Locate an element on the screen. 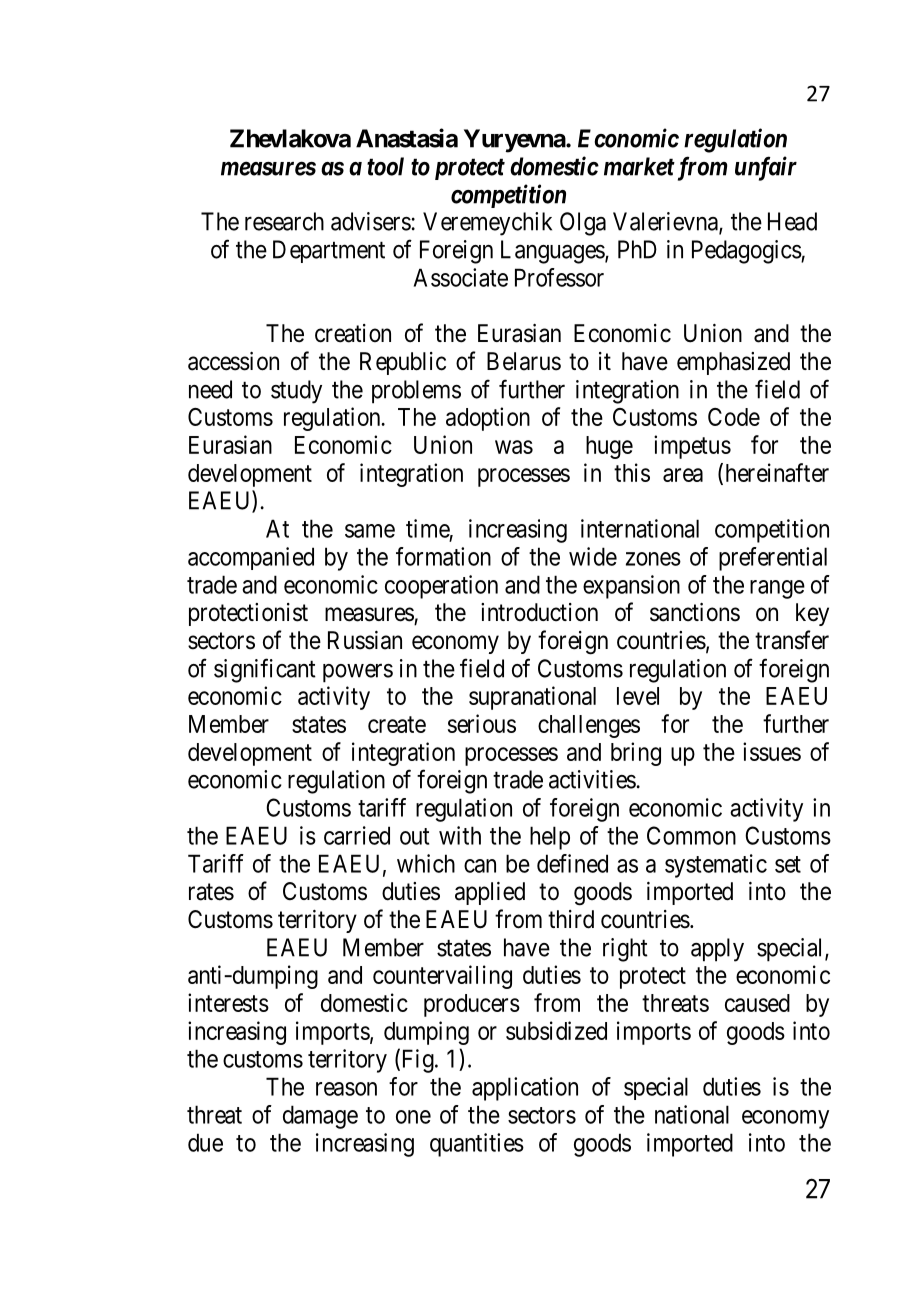  help is located at coordinates (550, 838).
